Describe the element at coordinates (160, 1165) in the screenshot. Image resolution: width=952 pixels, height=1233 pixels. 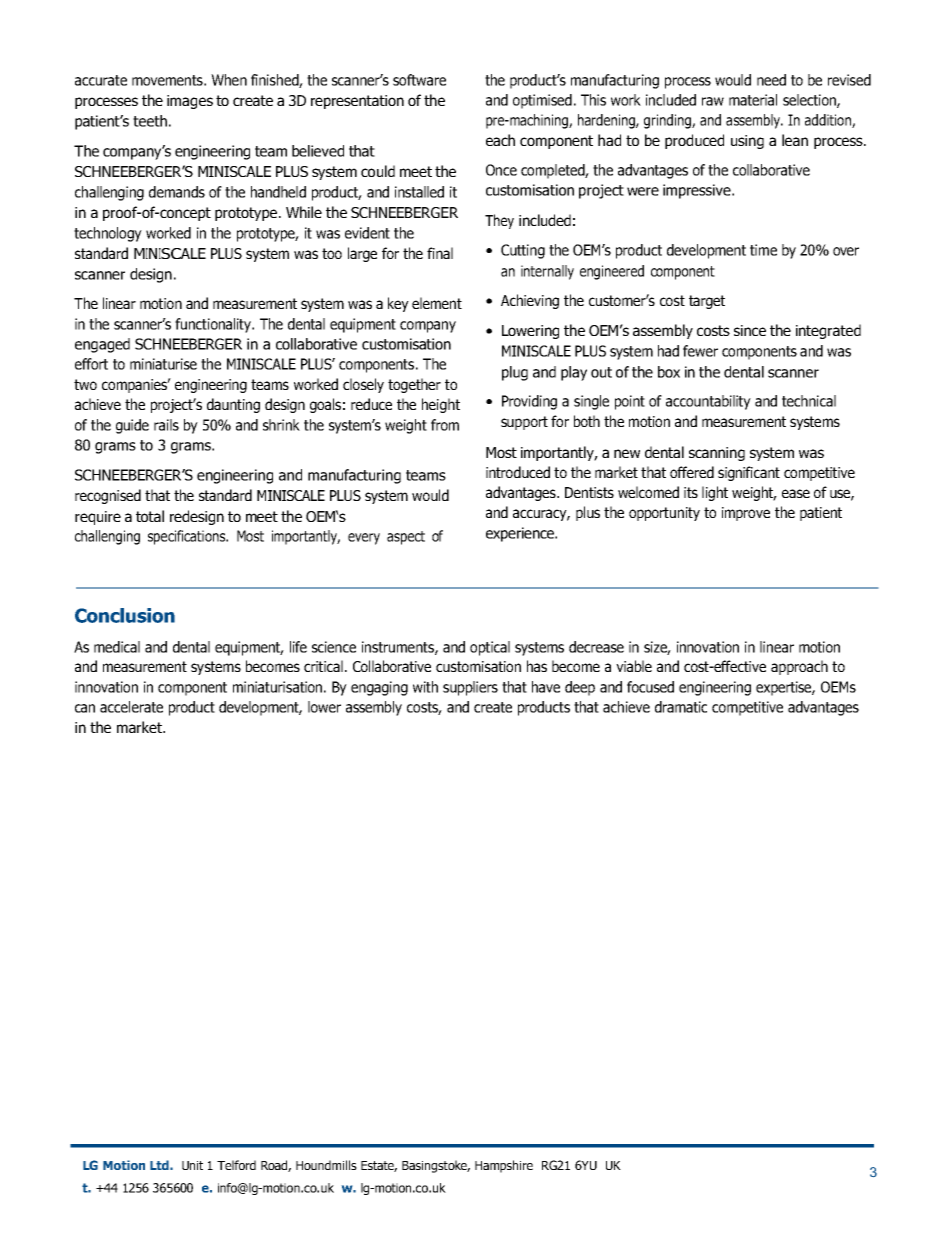
I see `Ltd` at that location.
